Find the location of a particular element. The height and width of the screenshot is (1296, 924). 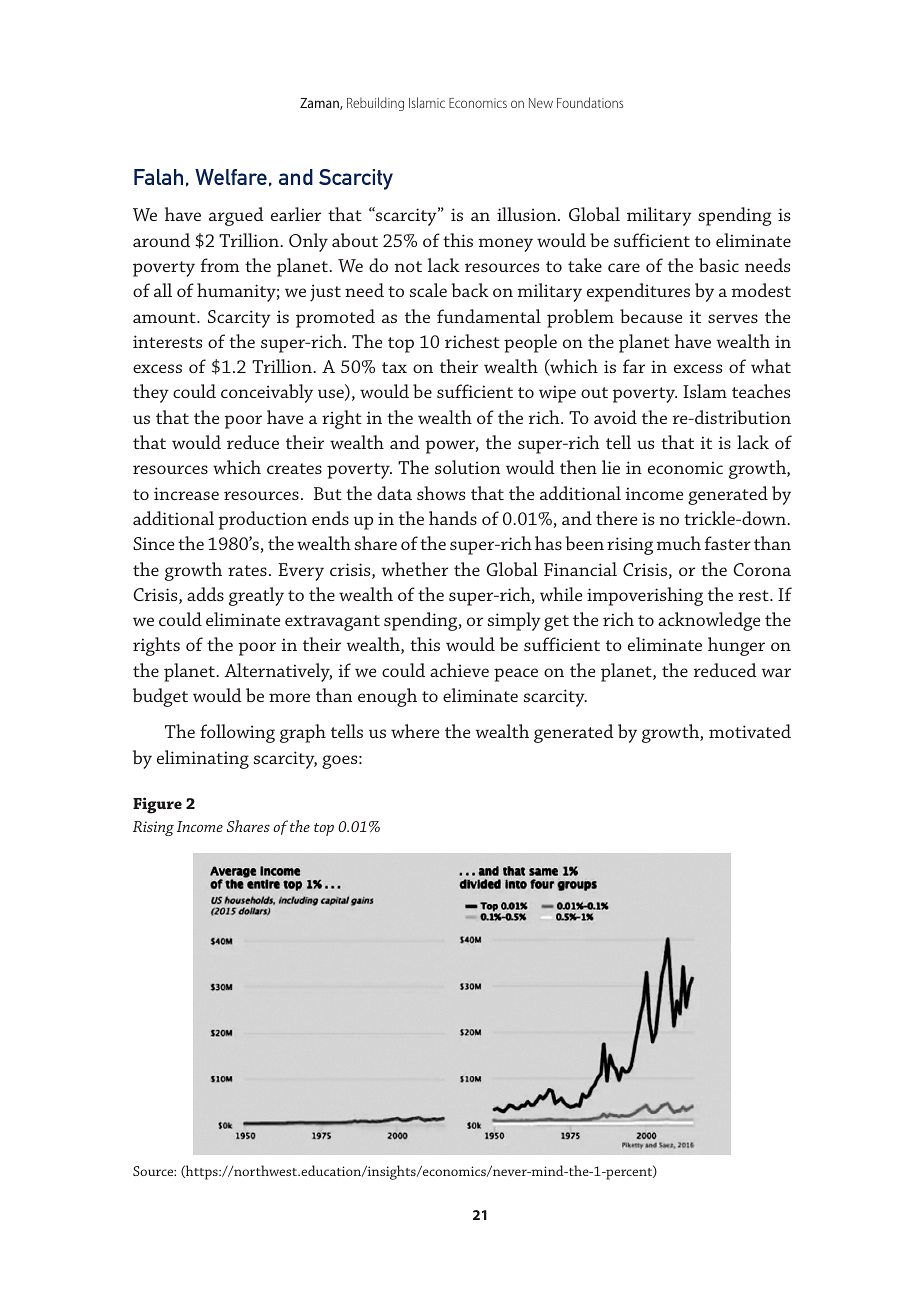

New is located at coordinates (541, 103).
